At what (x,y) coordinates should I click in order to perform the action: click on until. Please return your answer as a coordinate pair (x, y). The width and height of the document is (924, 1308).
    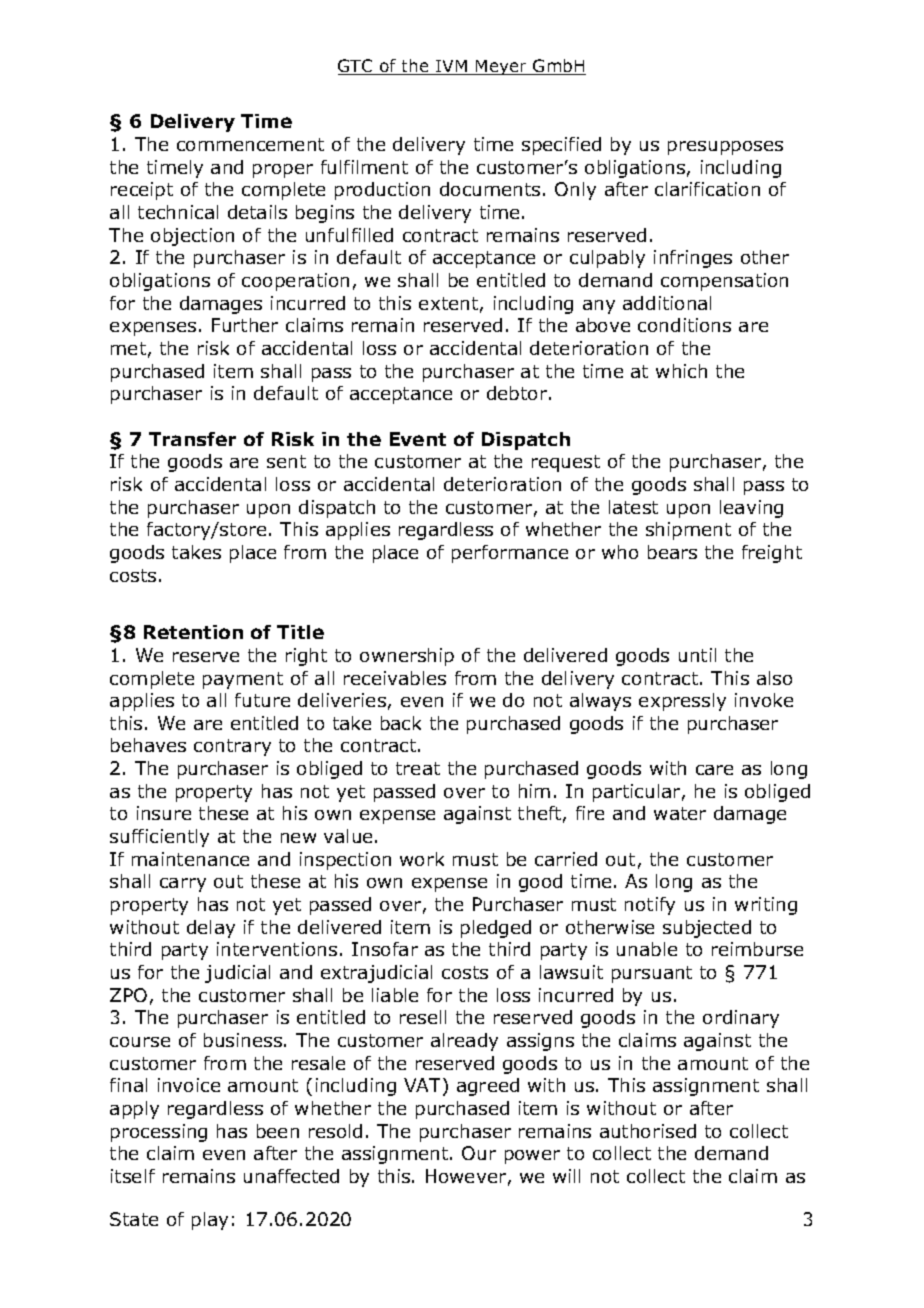
    Looking at the image, I should click on (697, 655).
